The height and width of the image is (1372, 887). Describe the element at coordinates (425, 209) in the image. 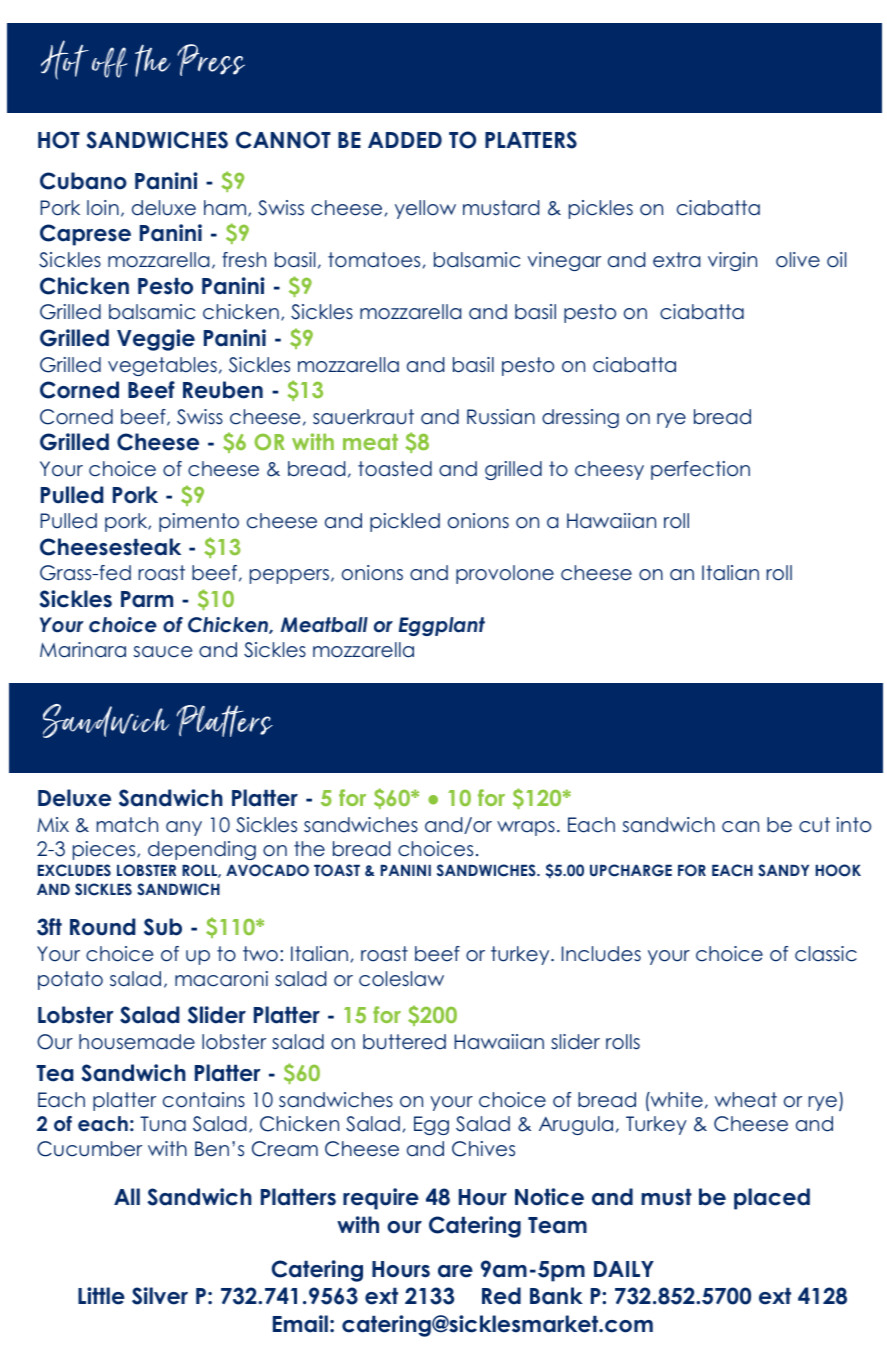

I see `yellow` at that location.
